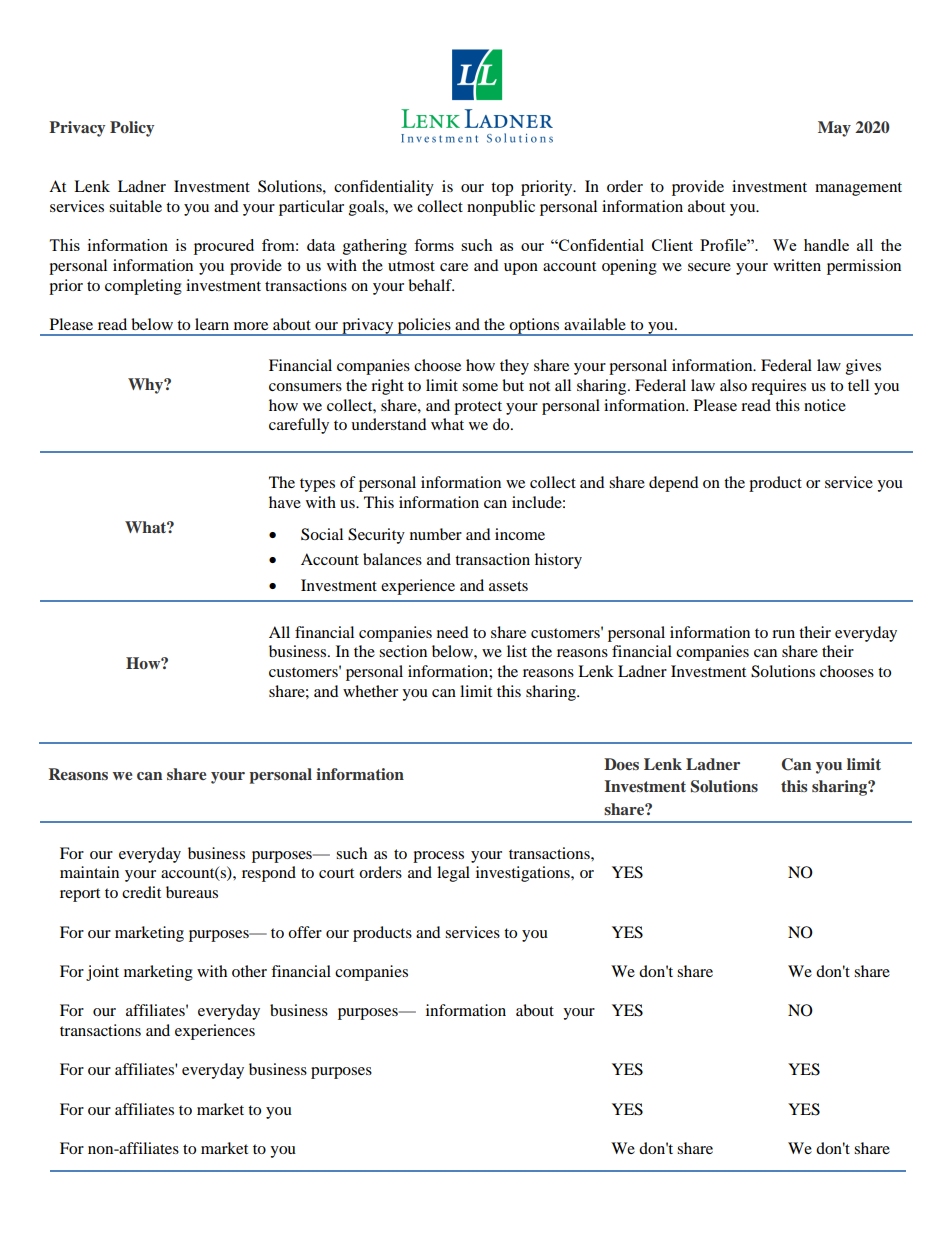 This screenshot has height=1233, width=952. What do you see at coordinates (132, 129) in the screenshot?
I see `Policy` at bounding box center [132, 129].
